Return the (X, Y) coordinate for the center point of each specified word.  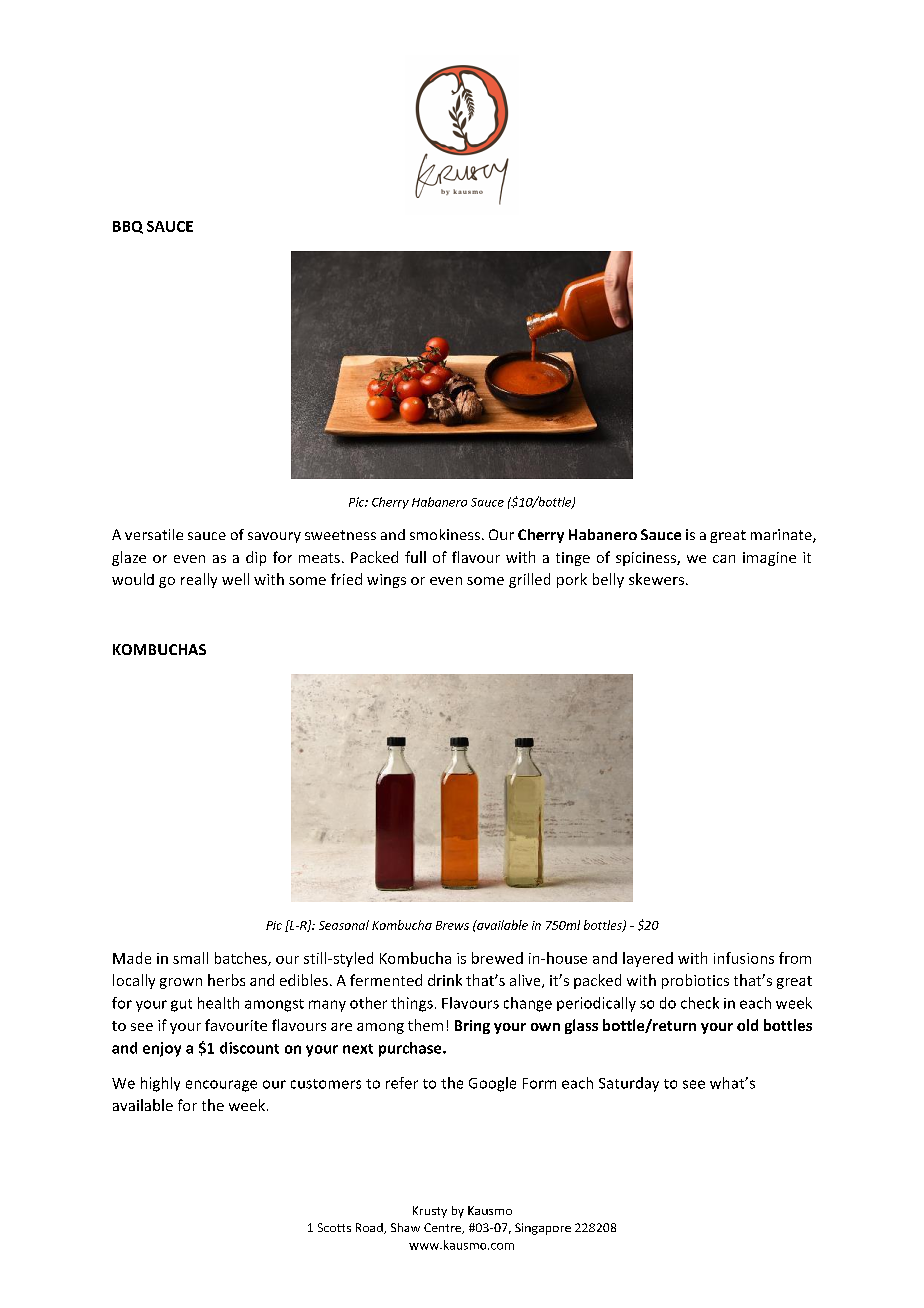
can (724, 559)
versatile (154, 534)
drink (445, 980)
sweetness (340, 535)
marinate (782, 536)
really (199, 580)
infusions (744, 958)
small (190, 958)
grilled (529, 580)
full (415, 557)
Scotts (334, 1227)
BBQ (128, 227)
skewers (656, 579)
